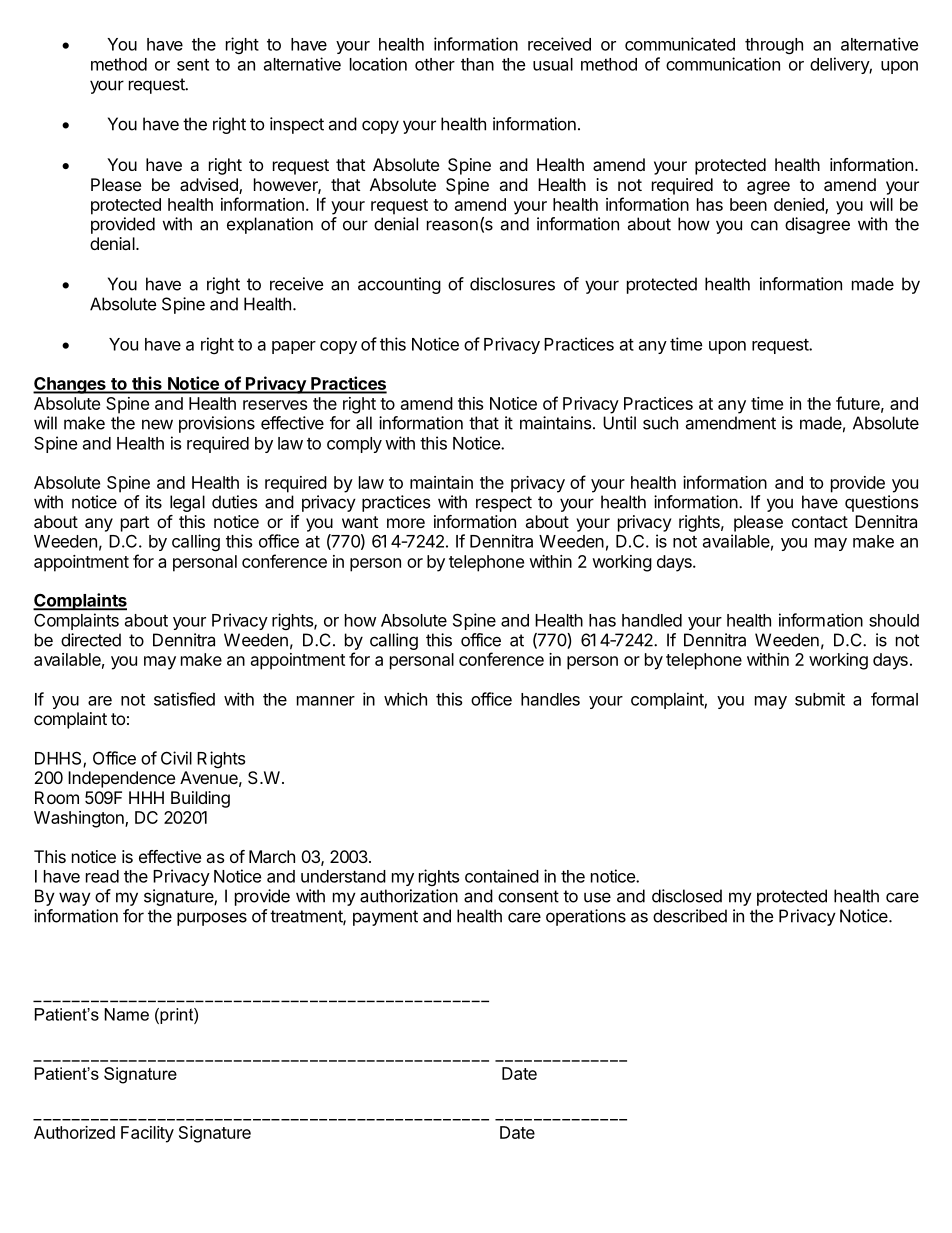 Image resolution: width=952 pixels, height=1233 pixels. What do you see at coordinates (147, 1134) in the screenshot?
I see `Facility` at bounding box center [147, 1134].
